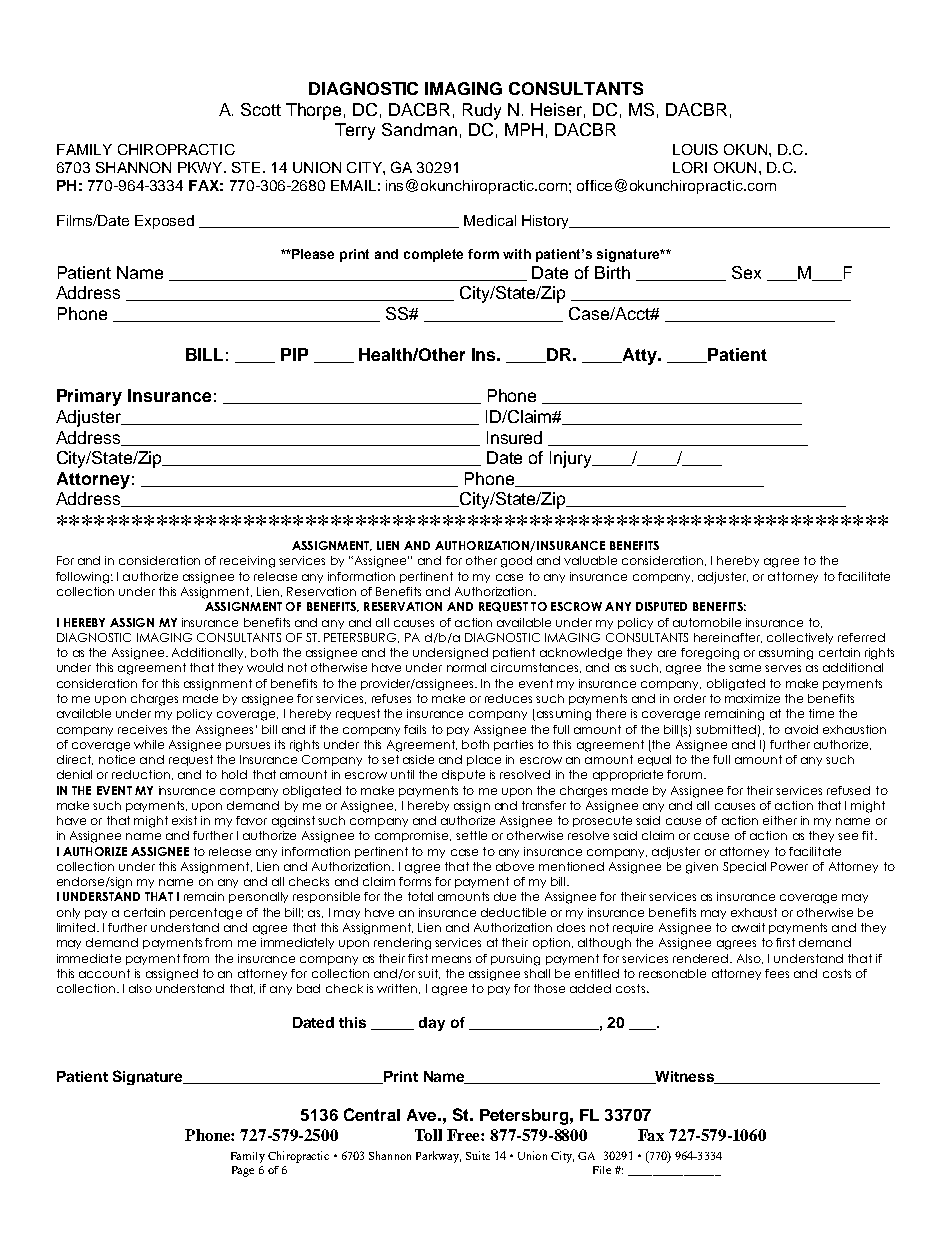 This document has width=952, height=1233. I want to click on Toll, so click(428, 1135).
